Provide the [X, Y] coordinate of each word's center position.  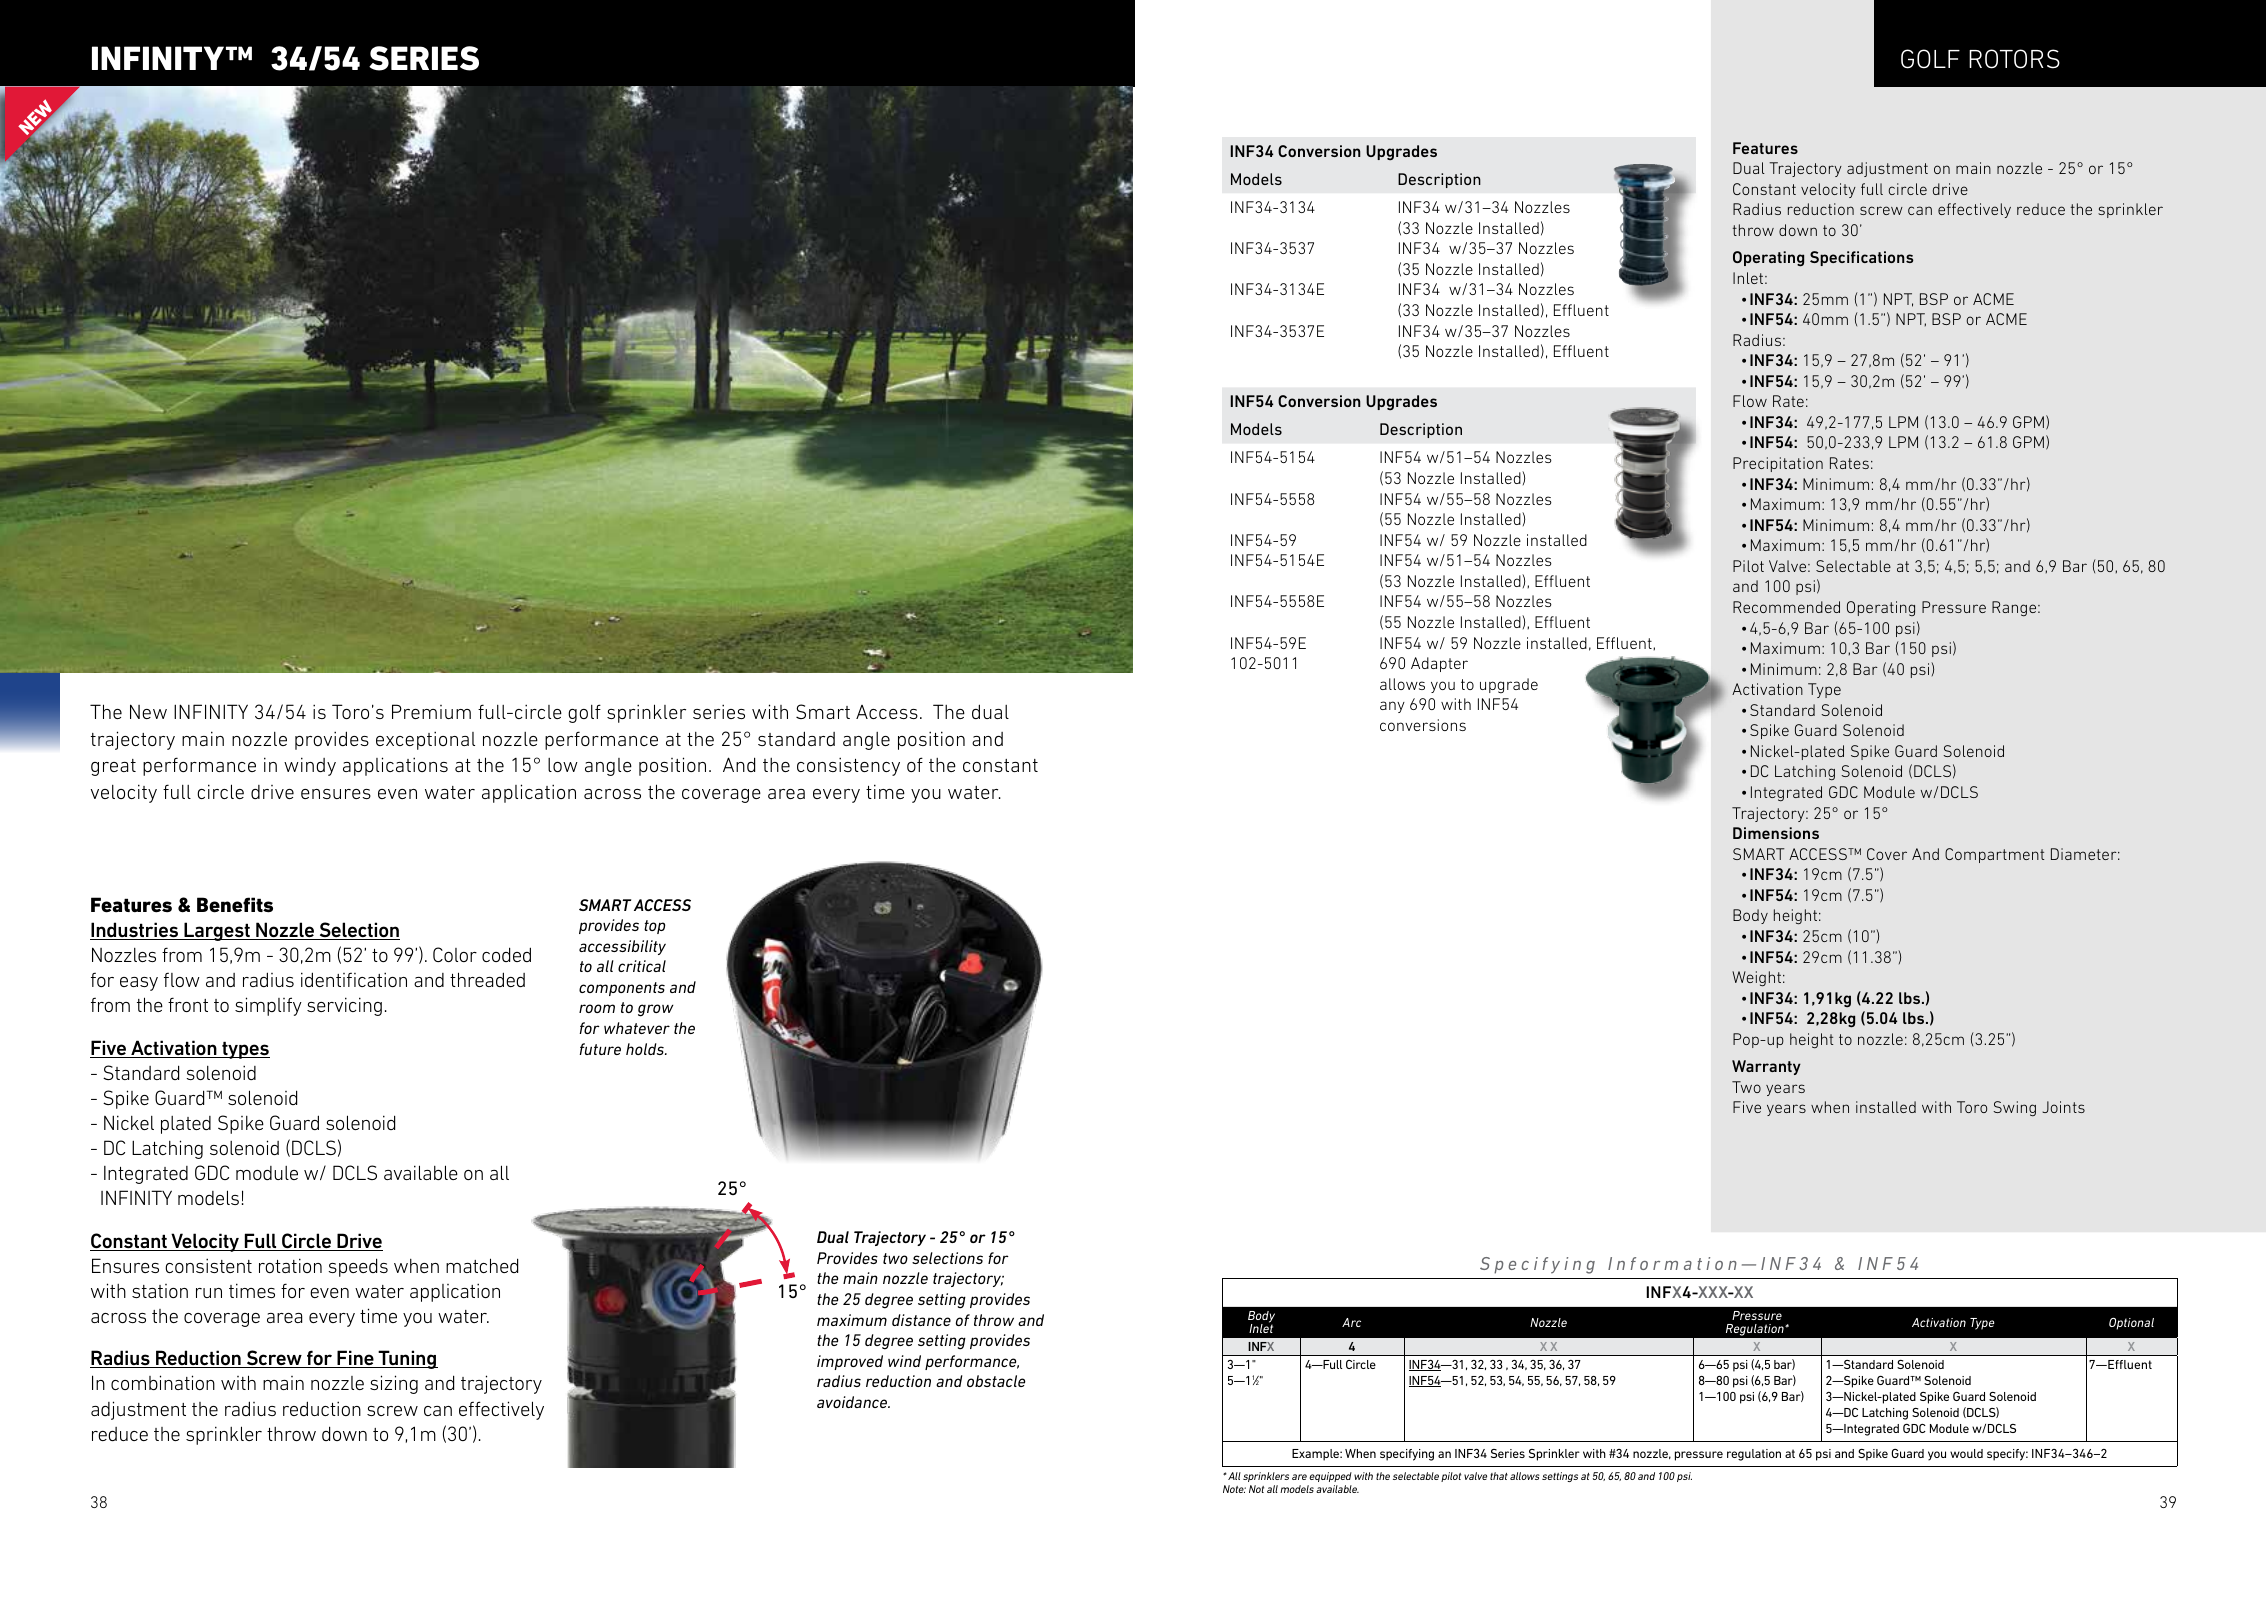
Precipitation [1778, 464]
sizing [394, 1384]
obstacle [996, 1381]
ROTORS [2014, 59]
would [1966, 1453]
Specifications [1862, 258]
